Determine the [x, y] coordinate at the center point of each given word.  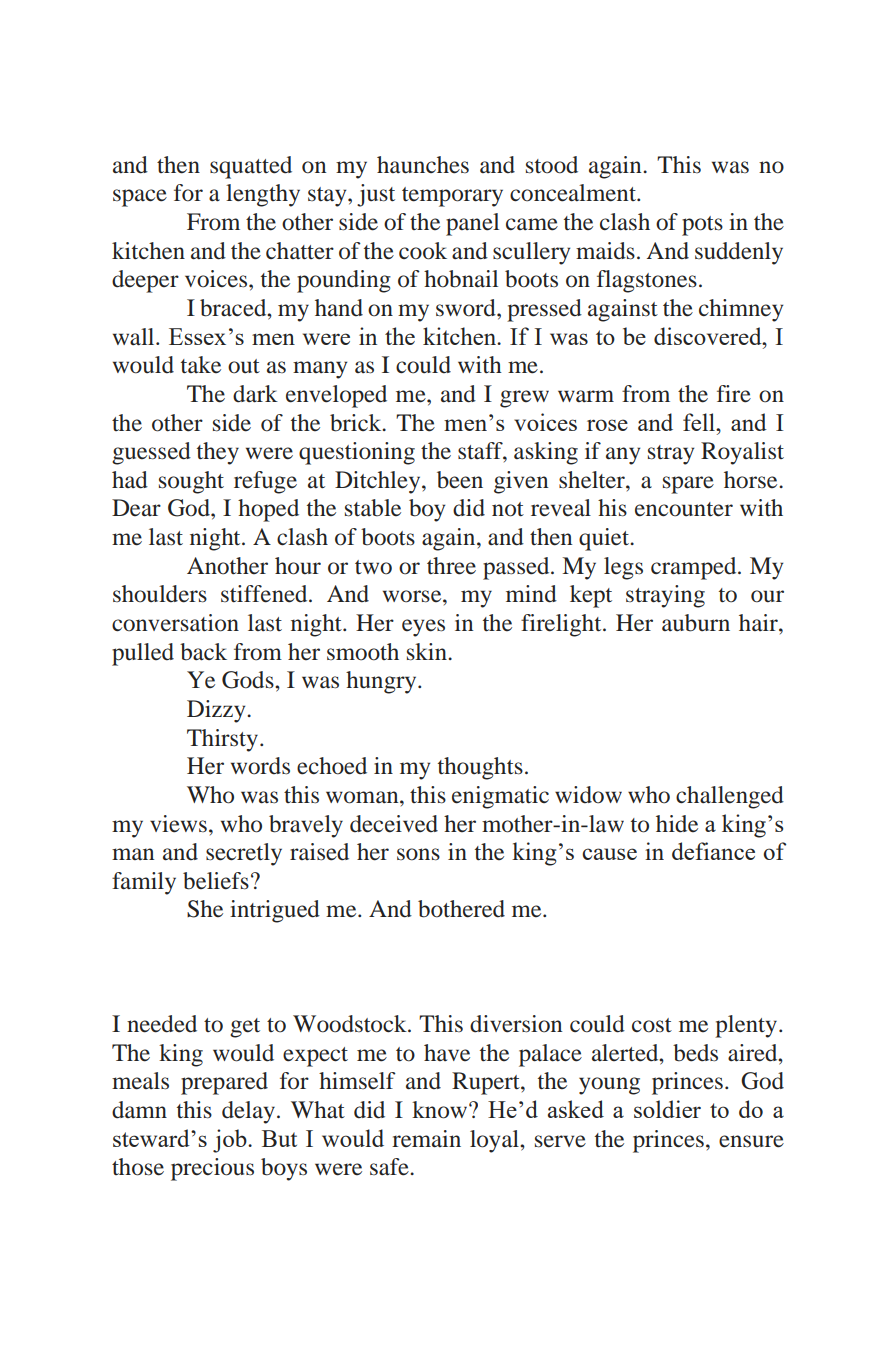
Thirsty [224, 740]
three [451, 566]
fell [700, 422]
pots [702, 226]
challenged [730, 797]
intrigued [275, 911]
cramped [695, 568]
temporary [452, 197]
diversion [516, 1024]
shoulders [160, 594]
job [231, 1141]
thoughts [480, 768]
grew [524, 399]
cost [652, 1025]
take [201, 365]
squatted [251, 167]
